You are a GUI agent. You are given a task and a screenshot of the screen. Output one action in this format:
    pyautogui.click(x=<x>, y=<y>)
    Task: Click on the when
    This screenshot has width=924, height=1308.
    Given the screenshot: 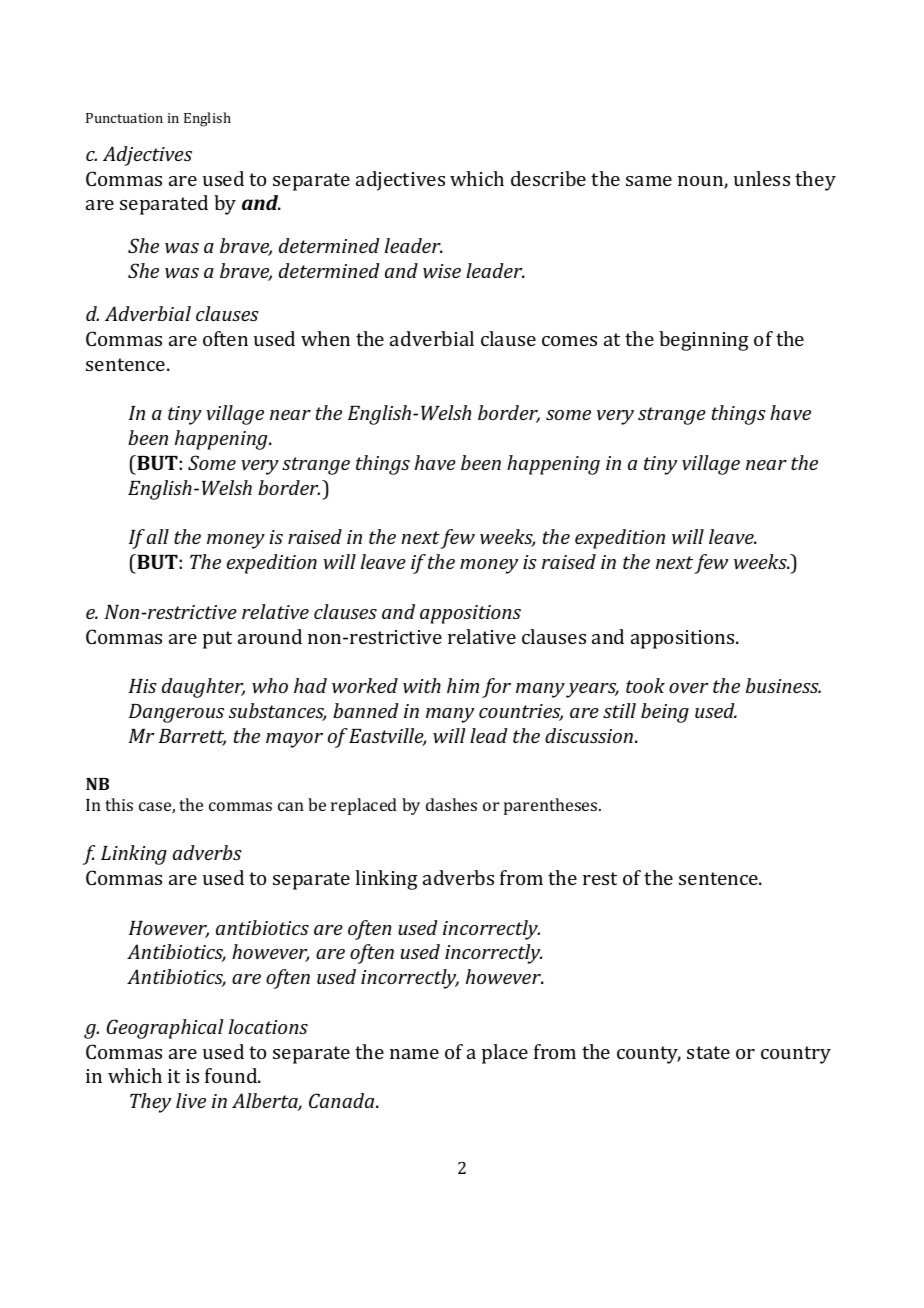 What is the action you would take?
    pyautogui.click(x=325, y=338)
